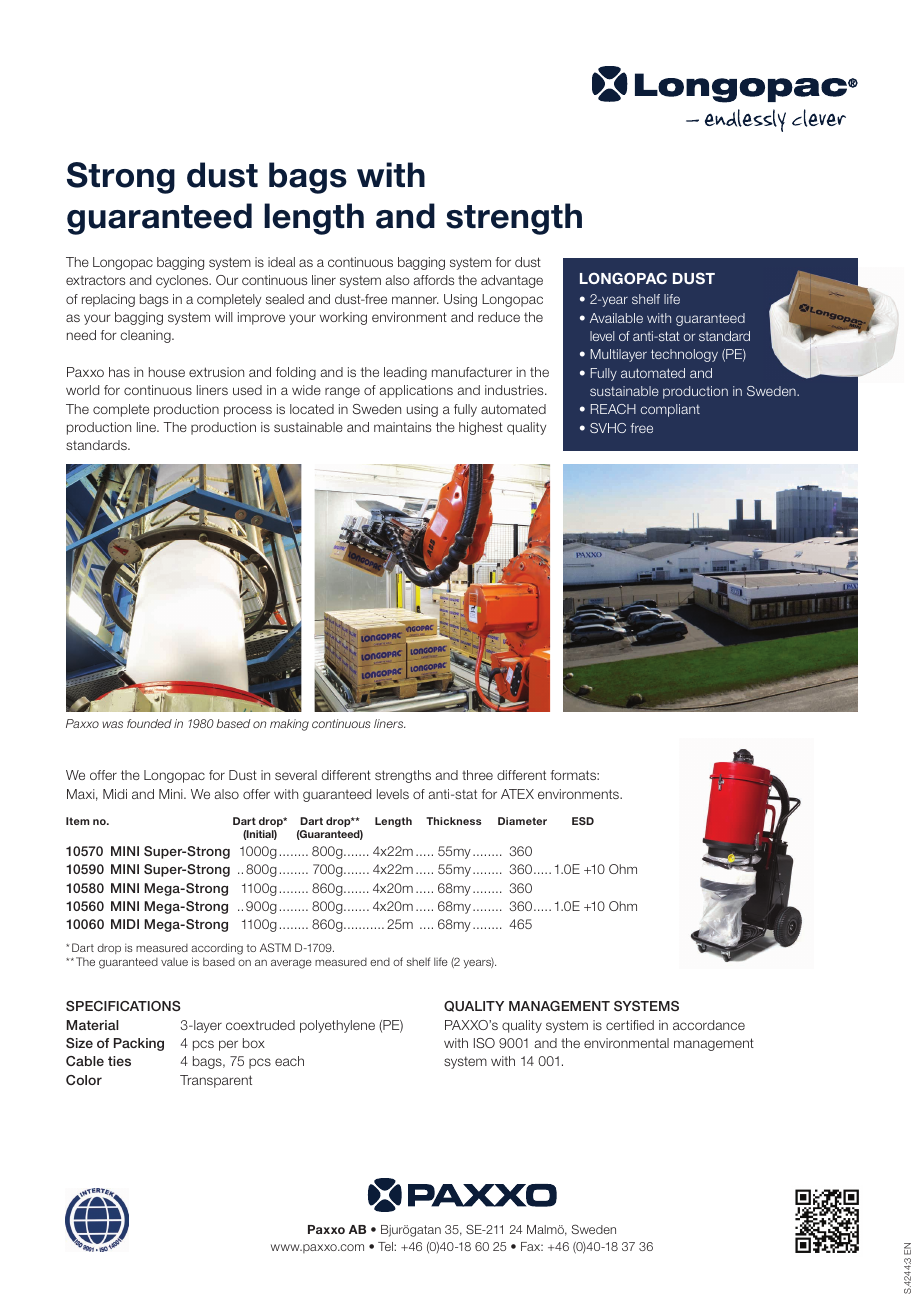 The image size is (924, 1308). Describe the element at coordinates (216, 1081) in the screenshot. I see `Transparent` at that location.
